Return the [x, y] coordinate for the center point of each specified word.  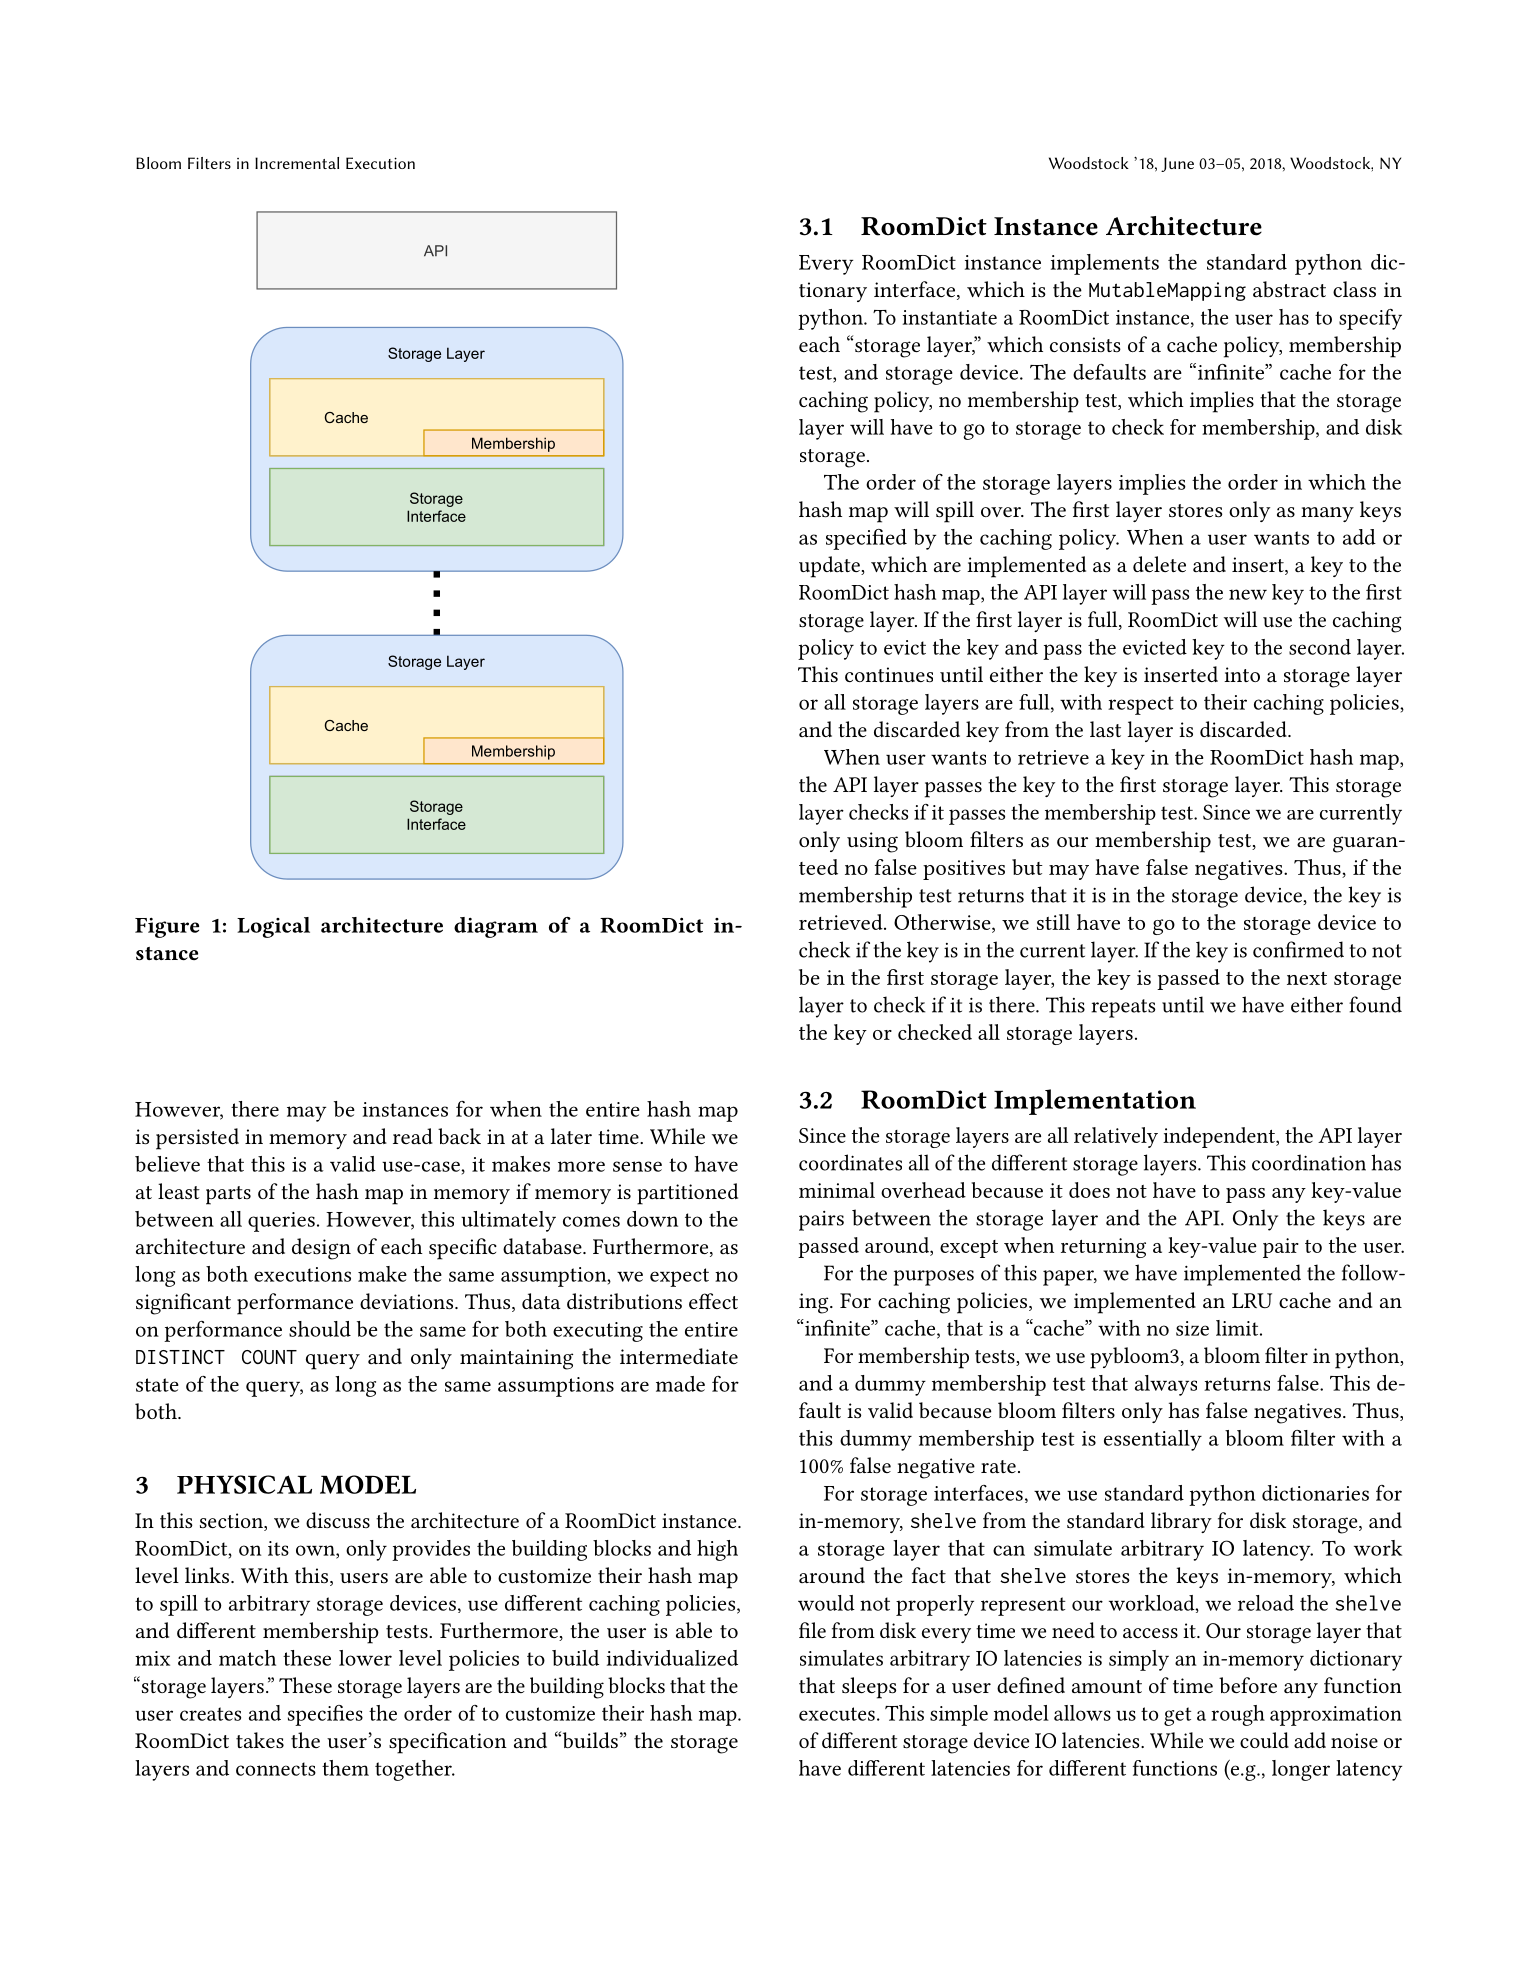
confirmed [1298, 949]
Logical [273, 927]
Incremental [297, 163]
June [1177, 164]
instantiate [950, 317]
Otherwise [943, 922]
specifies [325, 1715]
